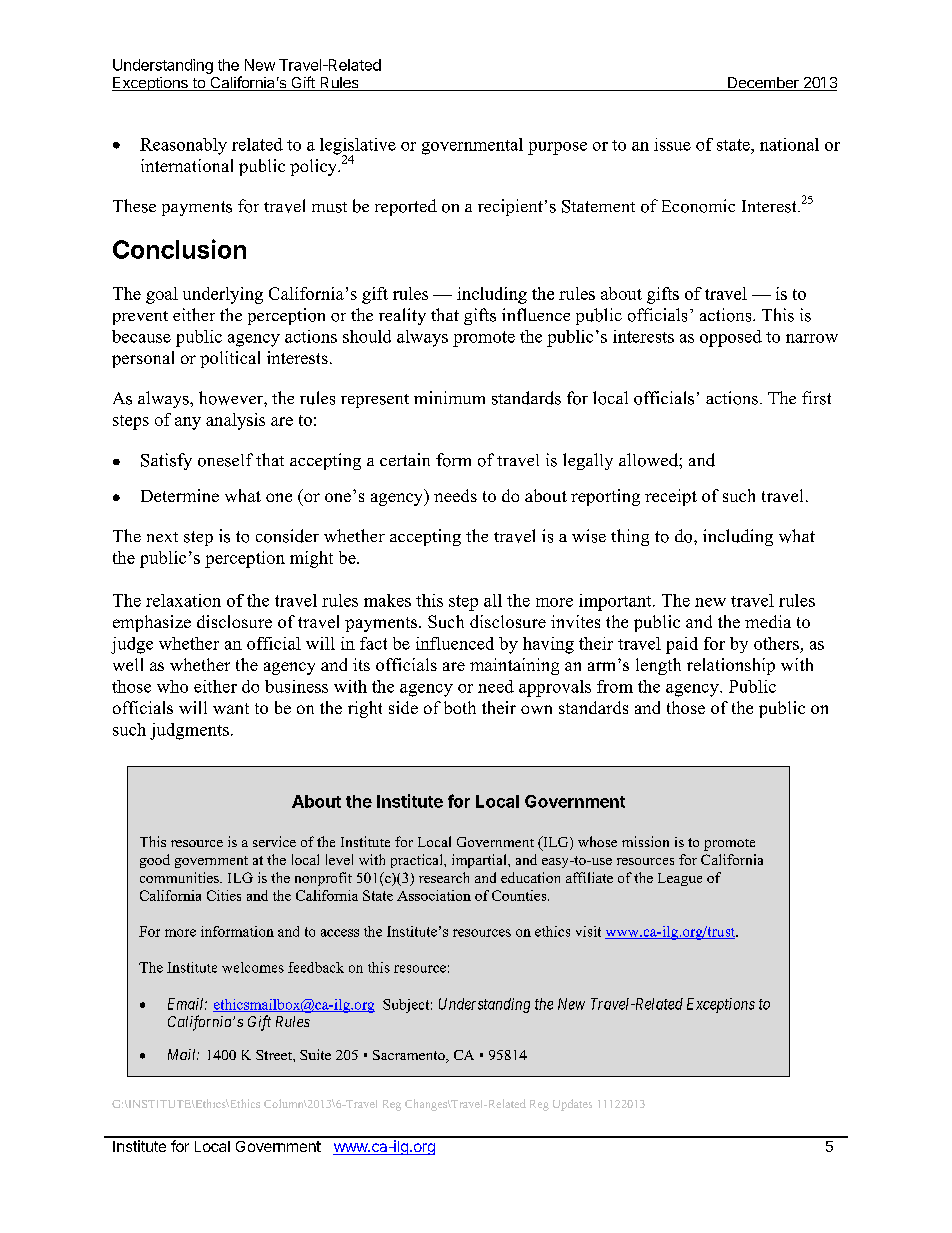  I want to click on purpose, so click(557, 148).
